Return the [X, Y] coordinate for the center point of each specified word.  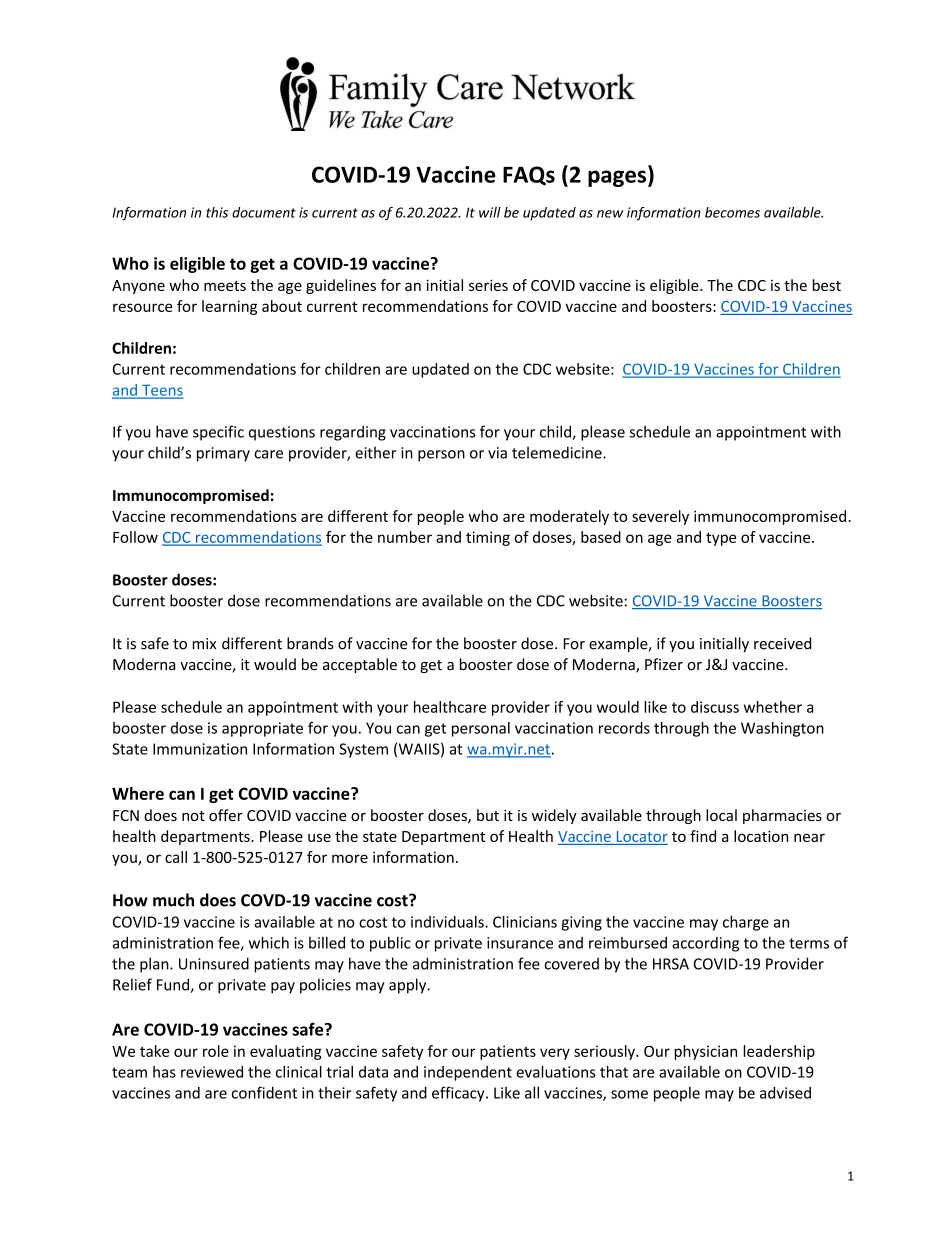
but [488, 815]
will [490, 212]
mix [204, 643]
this [217, 212]
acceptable [360, 665]
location [761, 836]
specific [218, 433]
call [176, 857]
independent [468, 1073]
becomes [732, 212]
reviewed [212, 1072]
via [497, 453]
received [782, 643]
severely [660, 517]
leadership [779, 1052]
